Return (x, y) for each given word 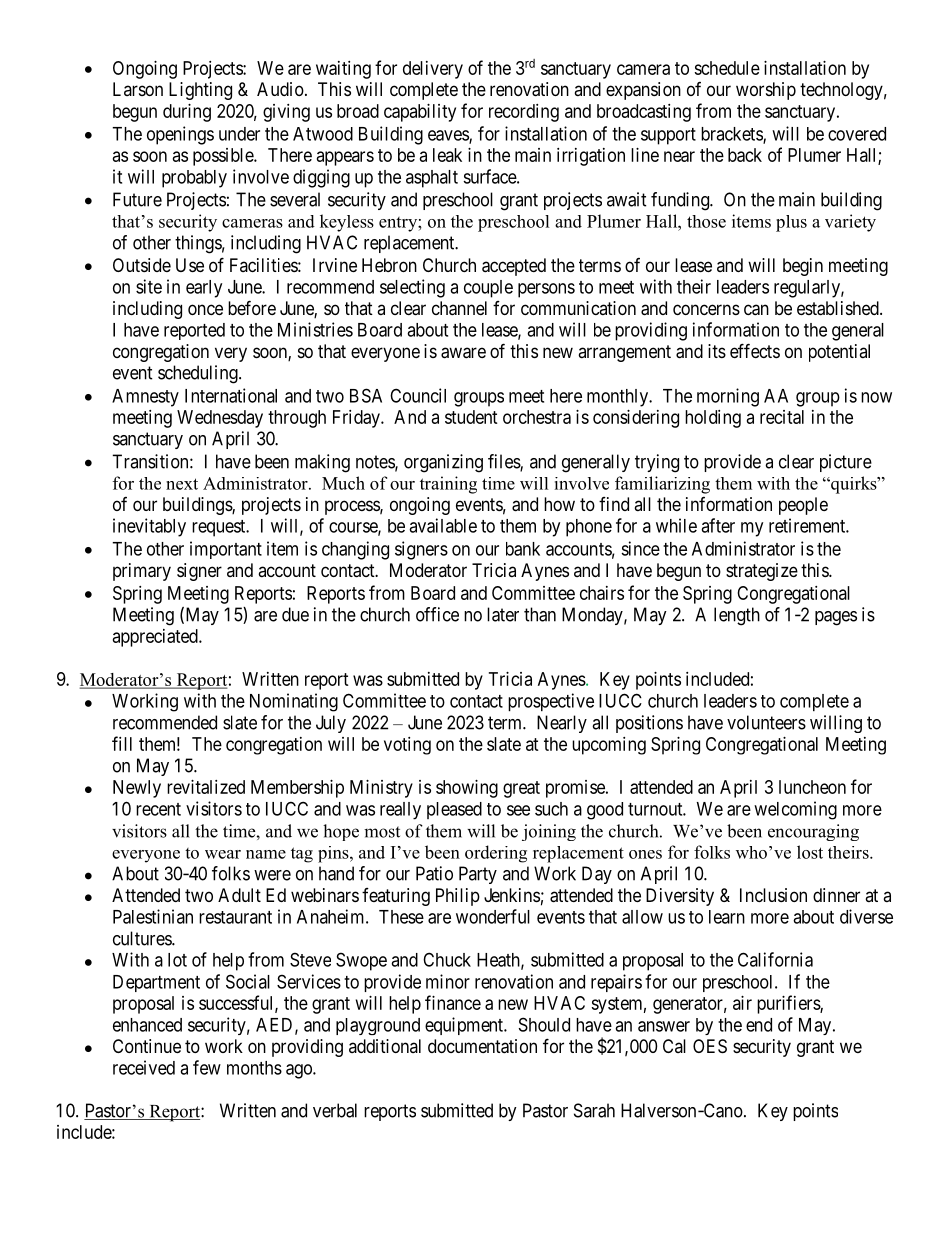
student (471, 417)
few (207, 1067)
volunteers (766, 722)
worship (766, 91)
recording (524, 113)
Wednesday (220, 419)
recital (782, 417)
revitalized (206, 787)
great (521, 789)
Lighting (200, 91)
